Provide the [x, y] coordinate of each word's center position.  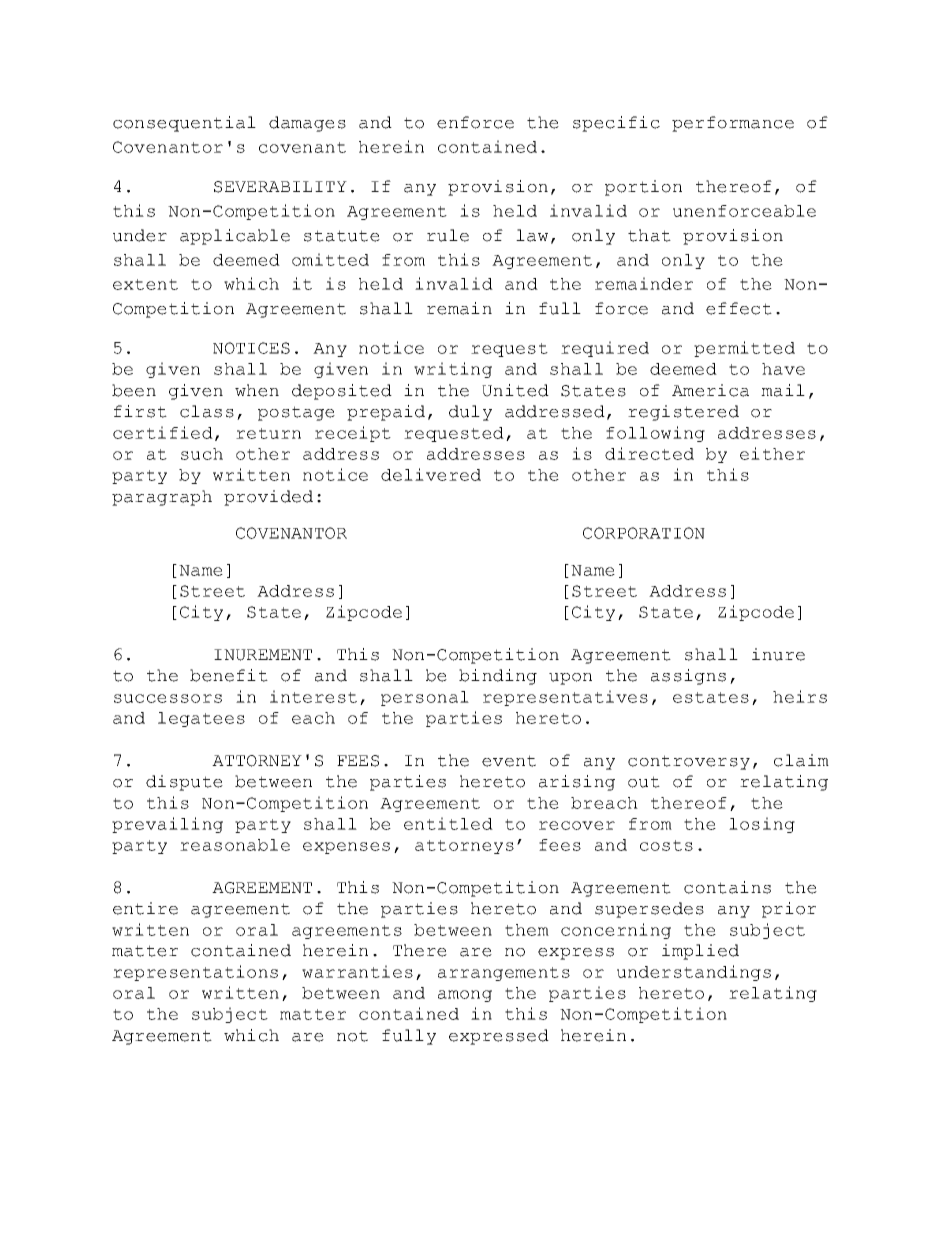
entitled [448, 823]
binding [498, 677]
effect [739, 308]
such [202, 454]
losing [762, 825]
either [772, 453]
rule [448, 235]
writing [453, 370]
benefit [229, 675]
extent [145, 284]
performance [733, 124]
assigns [688, 677]
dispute [184, 783]
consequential [184, 124]
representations [195, 973]
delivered [431, 474]
